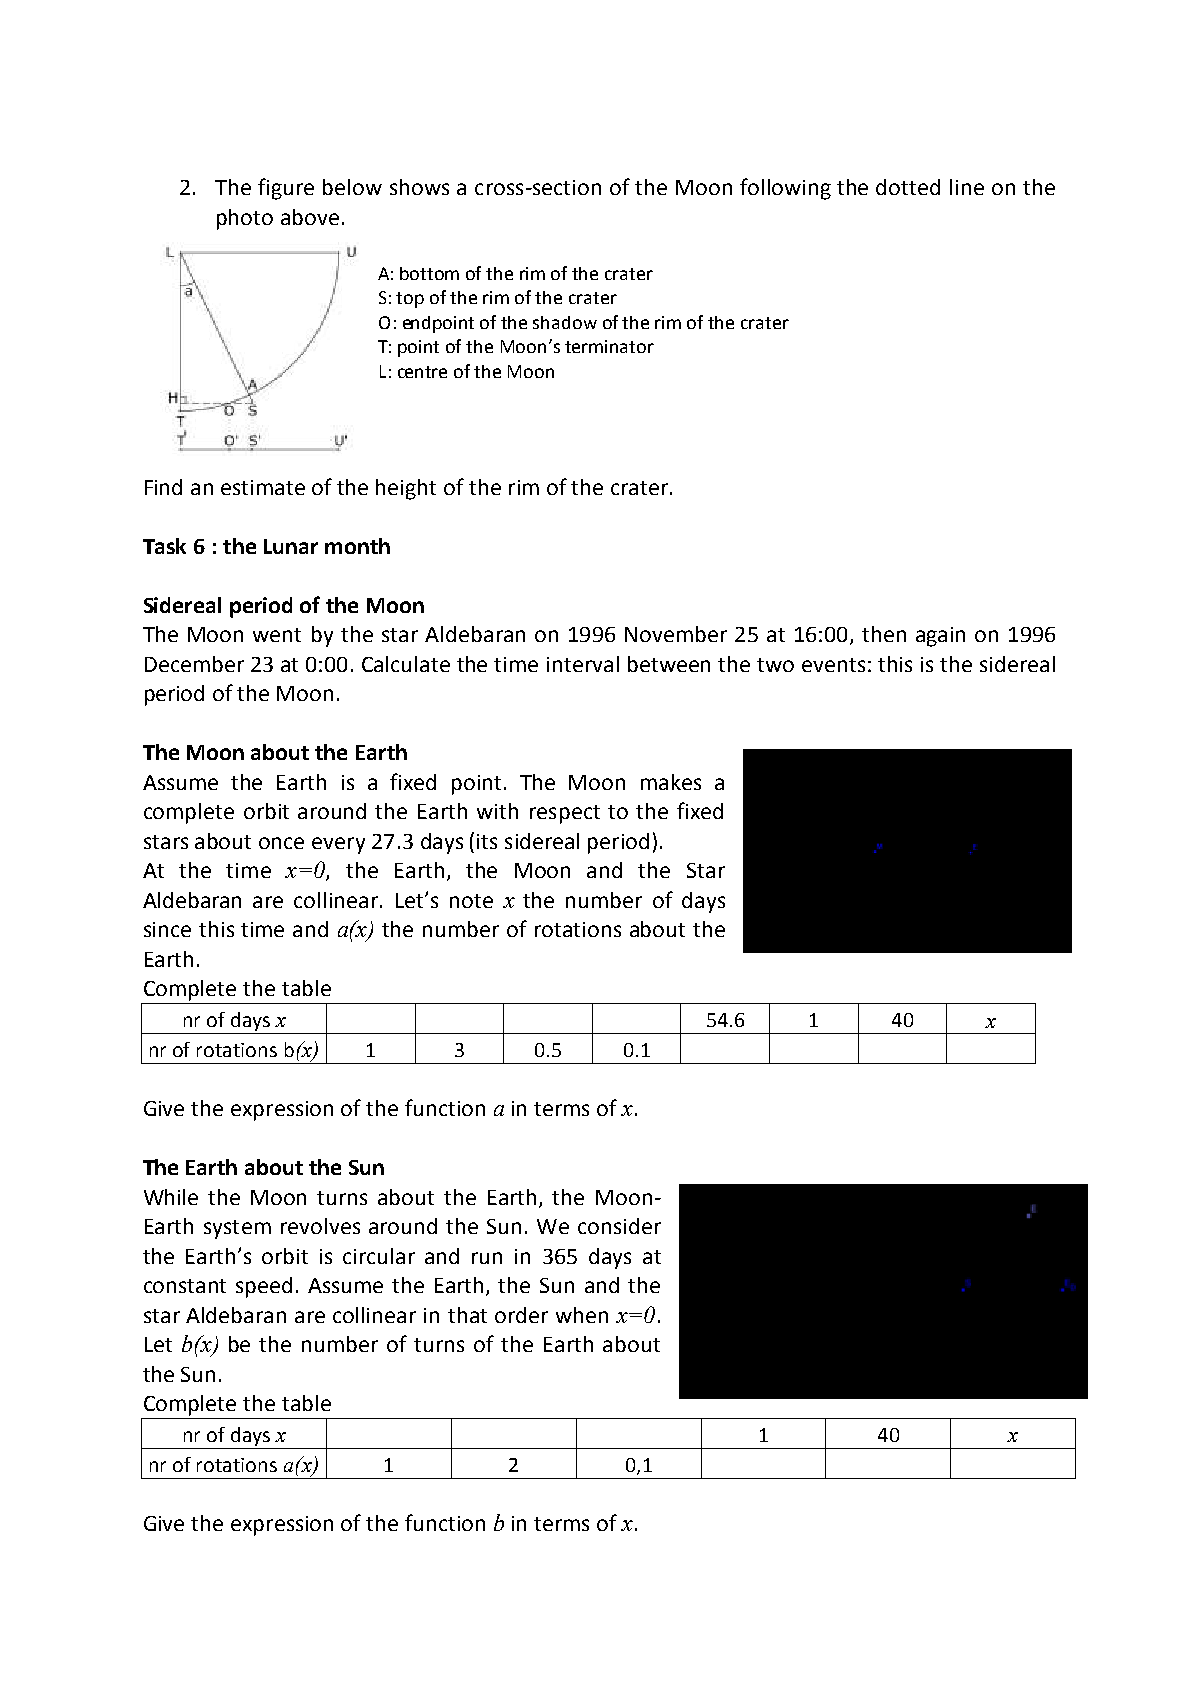 The image size is (1199, 1695). What do you see at coordinates (671, 782) in the document?
I see `makes` at bounding box center [671, 782].
